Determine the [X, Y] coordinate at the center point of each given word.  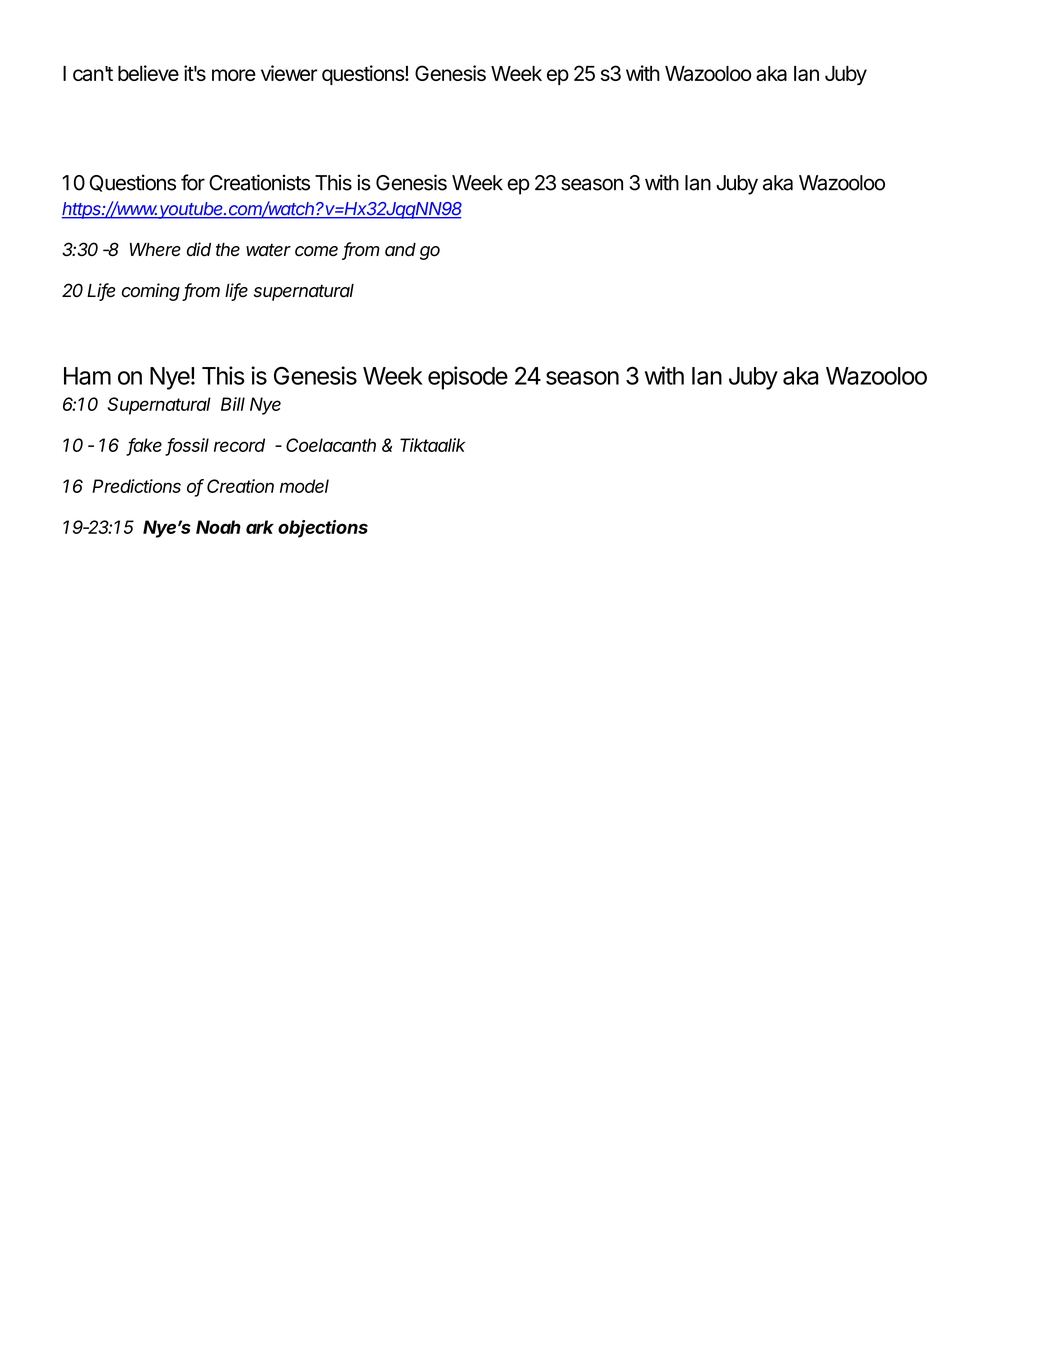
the [228, 250]
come [316, 251]
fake [145, 446]
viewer [289, 73]
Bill [233, 404]
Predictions [136, 486]
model [304, 486]
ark [260, 527]
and [400, 250]
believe [148, 73]
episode [468, 378]
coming [151, 292]
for [193, 182]
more [234, 75]
